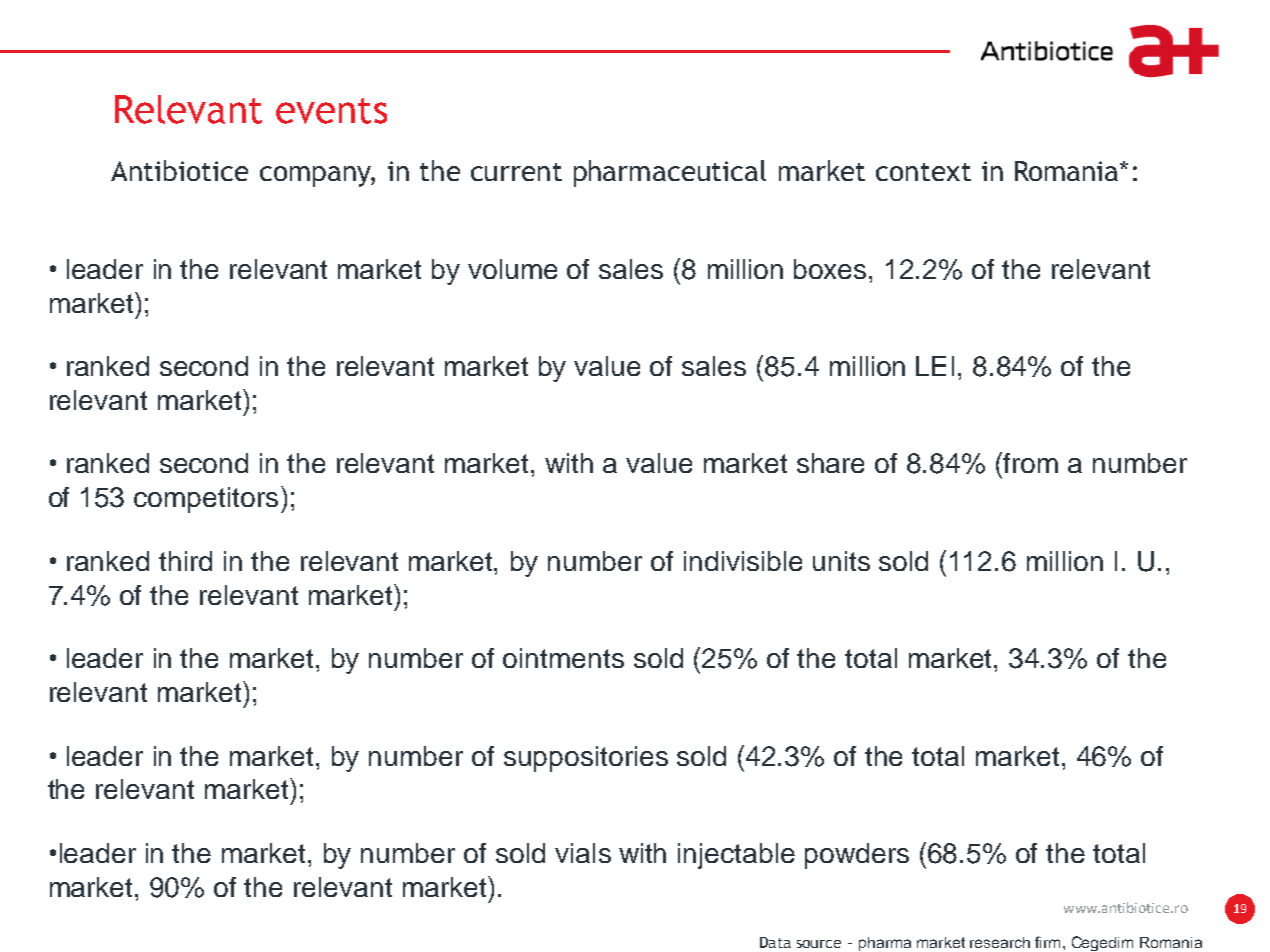 Image resolution: width=1270 pixels, height=952 pixels. I want to click on units, so click(841, 561).
